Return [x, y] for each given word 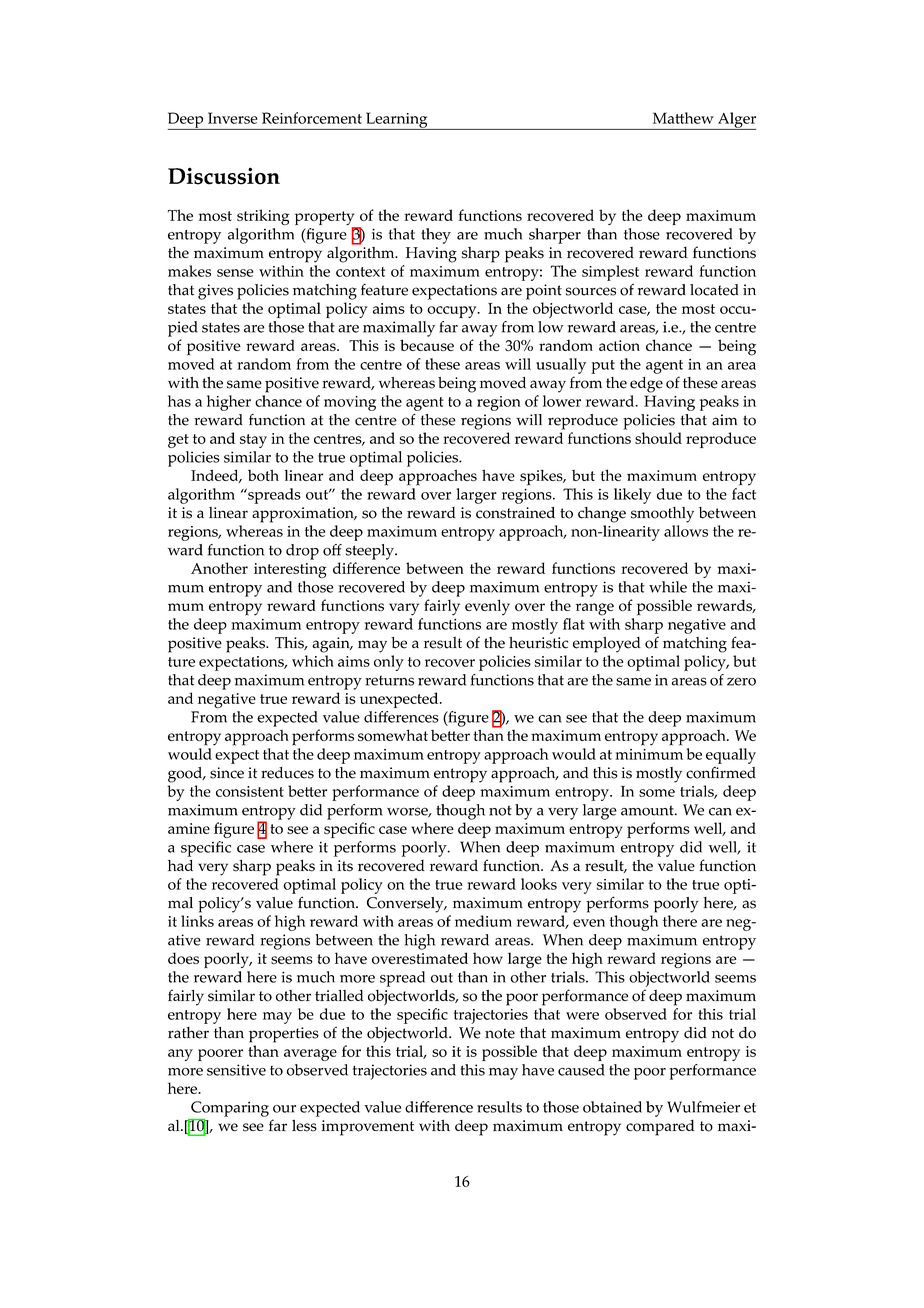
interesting [290, 570]
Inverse [233, 118]
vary [404, 609]
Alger [736, 121]
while [668, 587]
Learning [397, 121]
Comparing [230, 1109]
